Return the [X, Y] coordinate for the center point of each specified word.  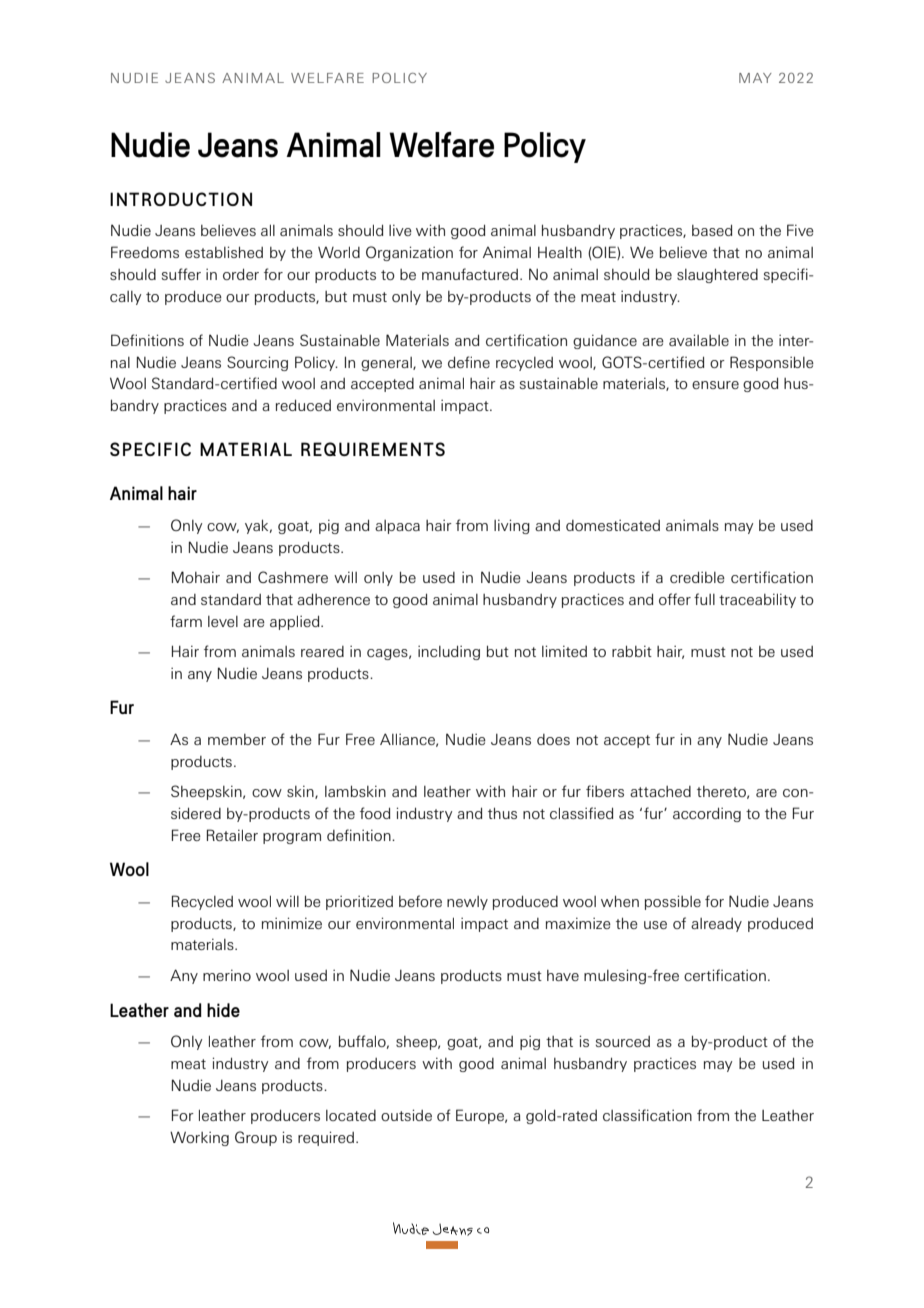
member [237, 739]
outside [406, 1115]
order [241, 274]
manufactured [470, 274]
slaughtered [717, 275]
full [704, 599]
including [449, 652]
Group [256, 1138]
